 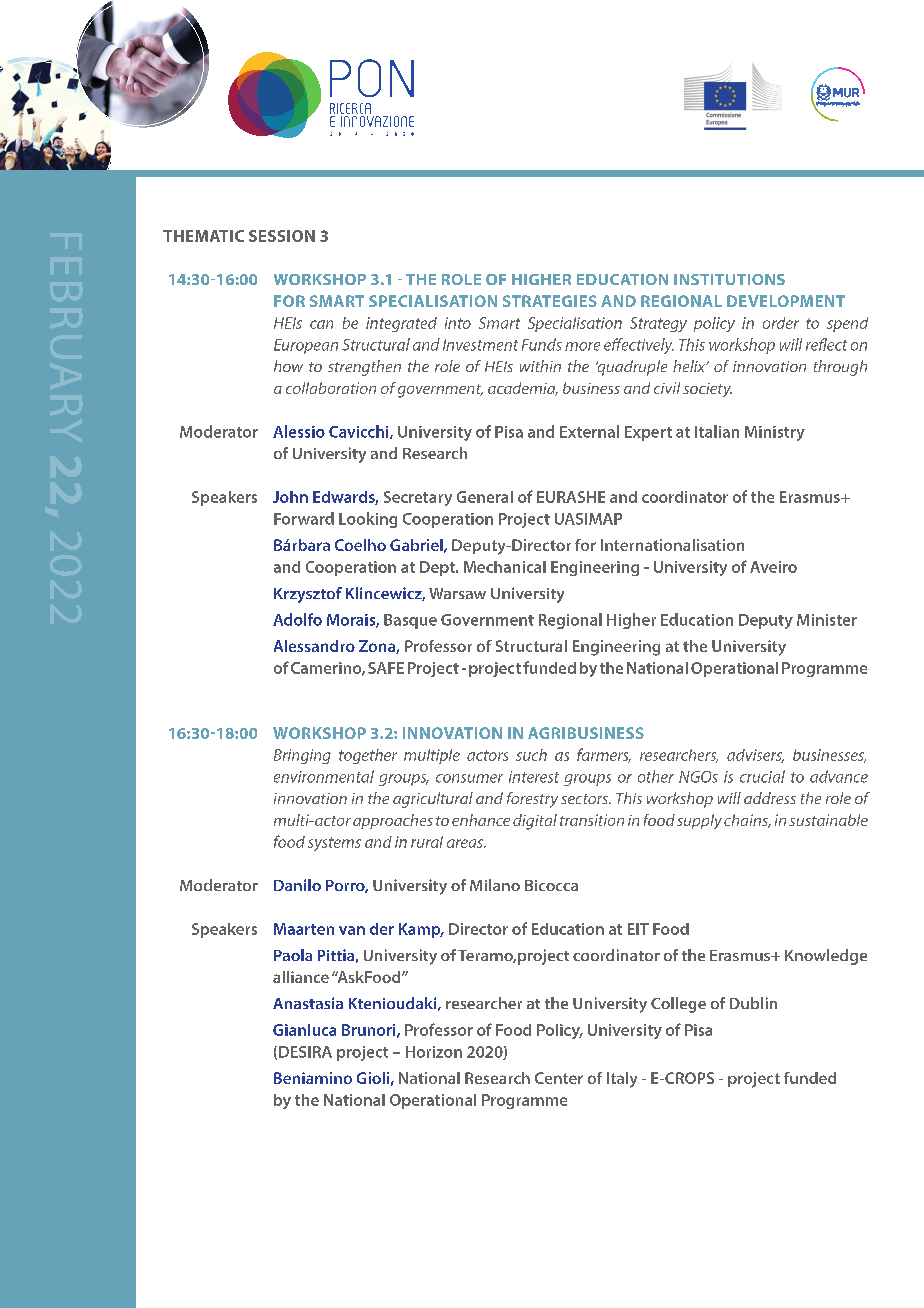 What do you see at coordinates (753, 1003) in the screenshot?
I see `Dublin` at bounding box center [753, 1003].
